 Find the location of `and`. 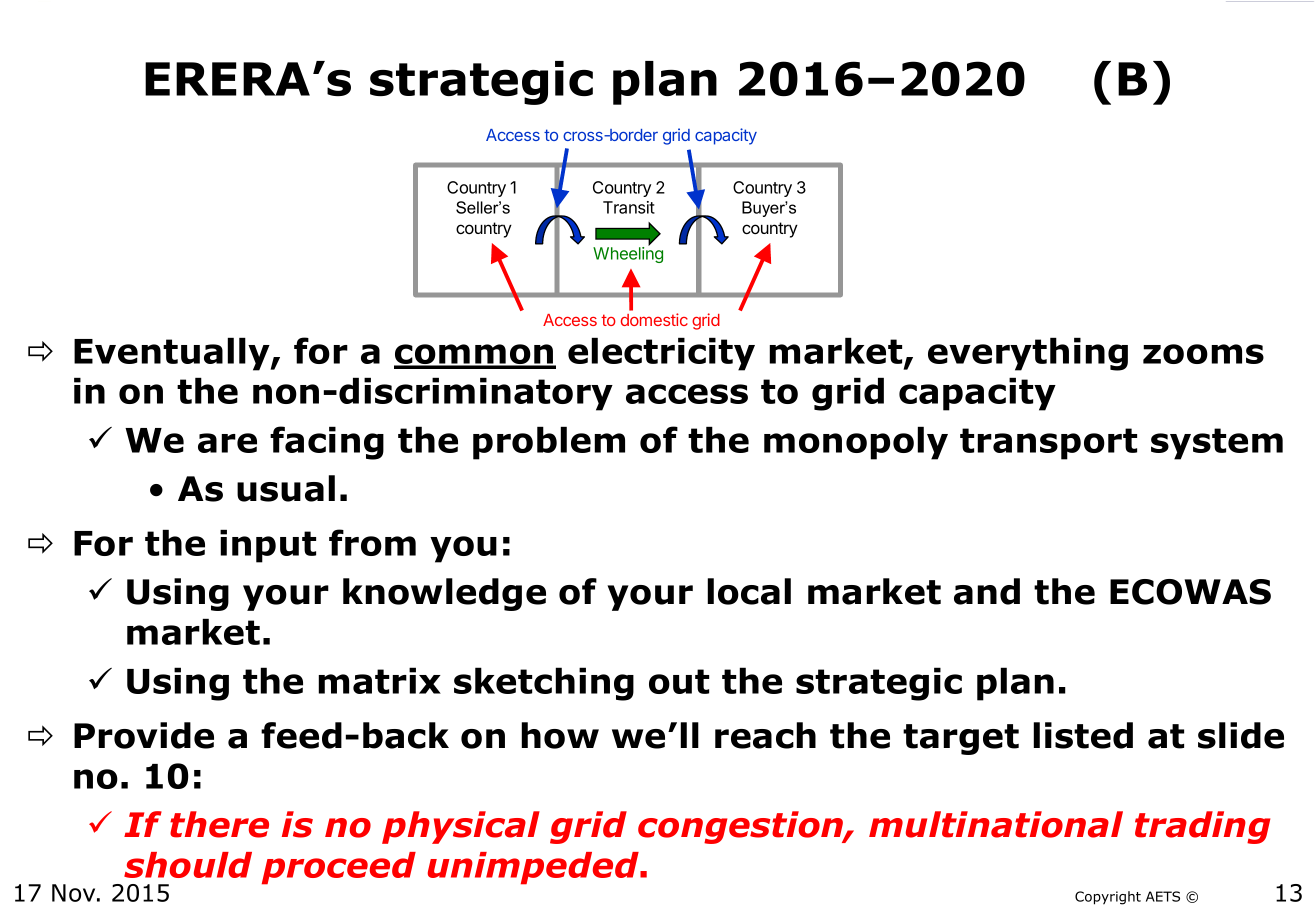

and is located at coordinates (987, 591).
